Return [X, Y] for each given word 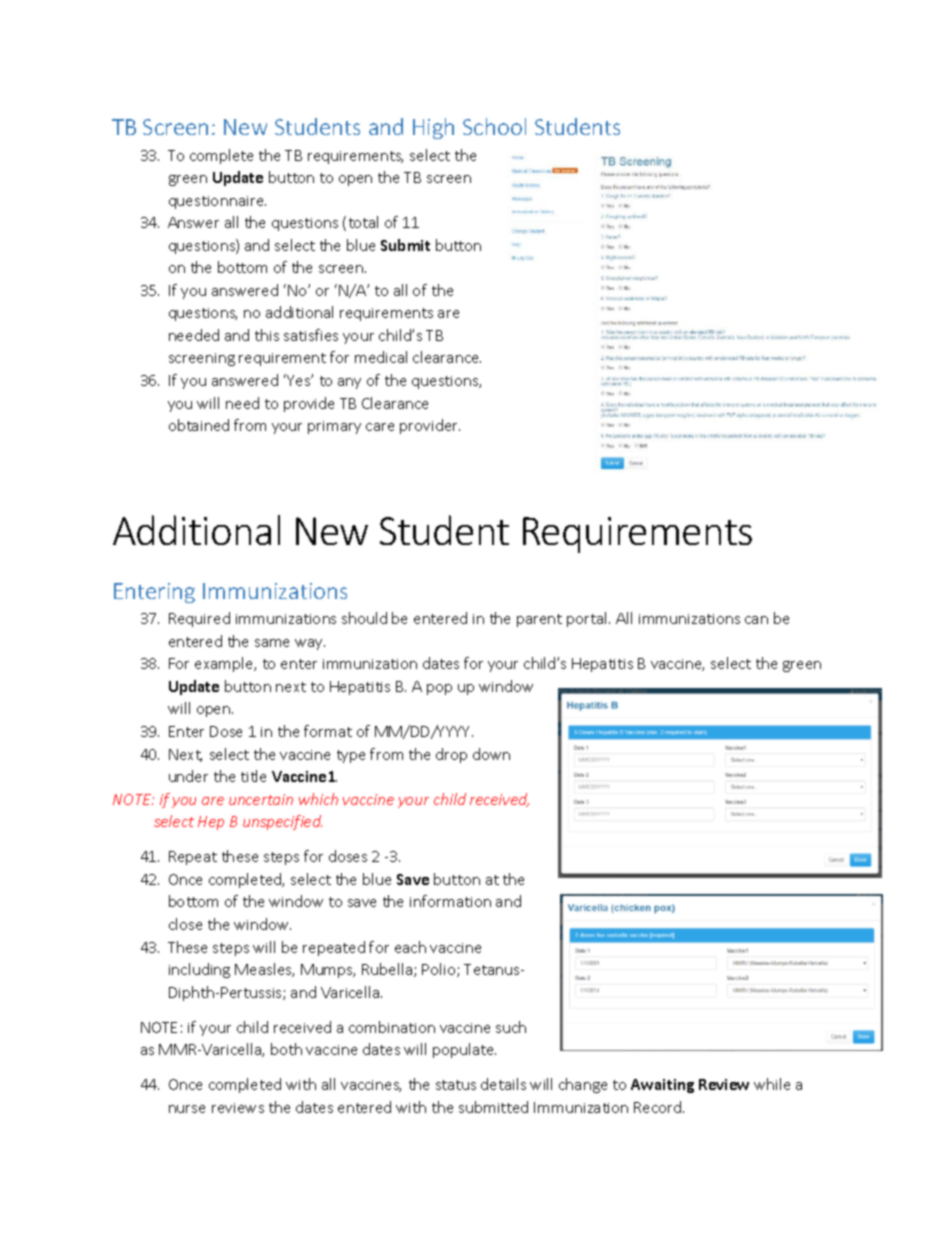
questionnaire [217, 202]
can [756, 620]
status [456, 1085]
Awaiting [662, 1086]
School [494, 126]
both [286, 1049]
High [433, 128]
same [272, 643]
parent [539, 620]
